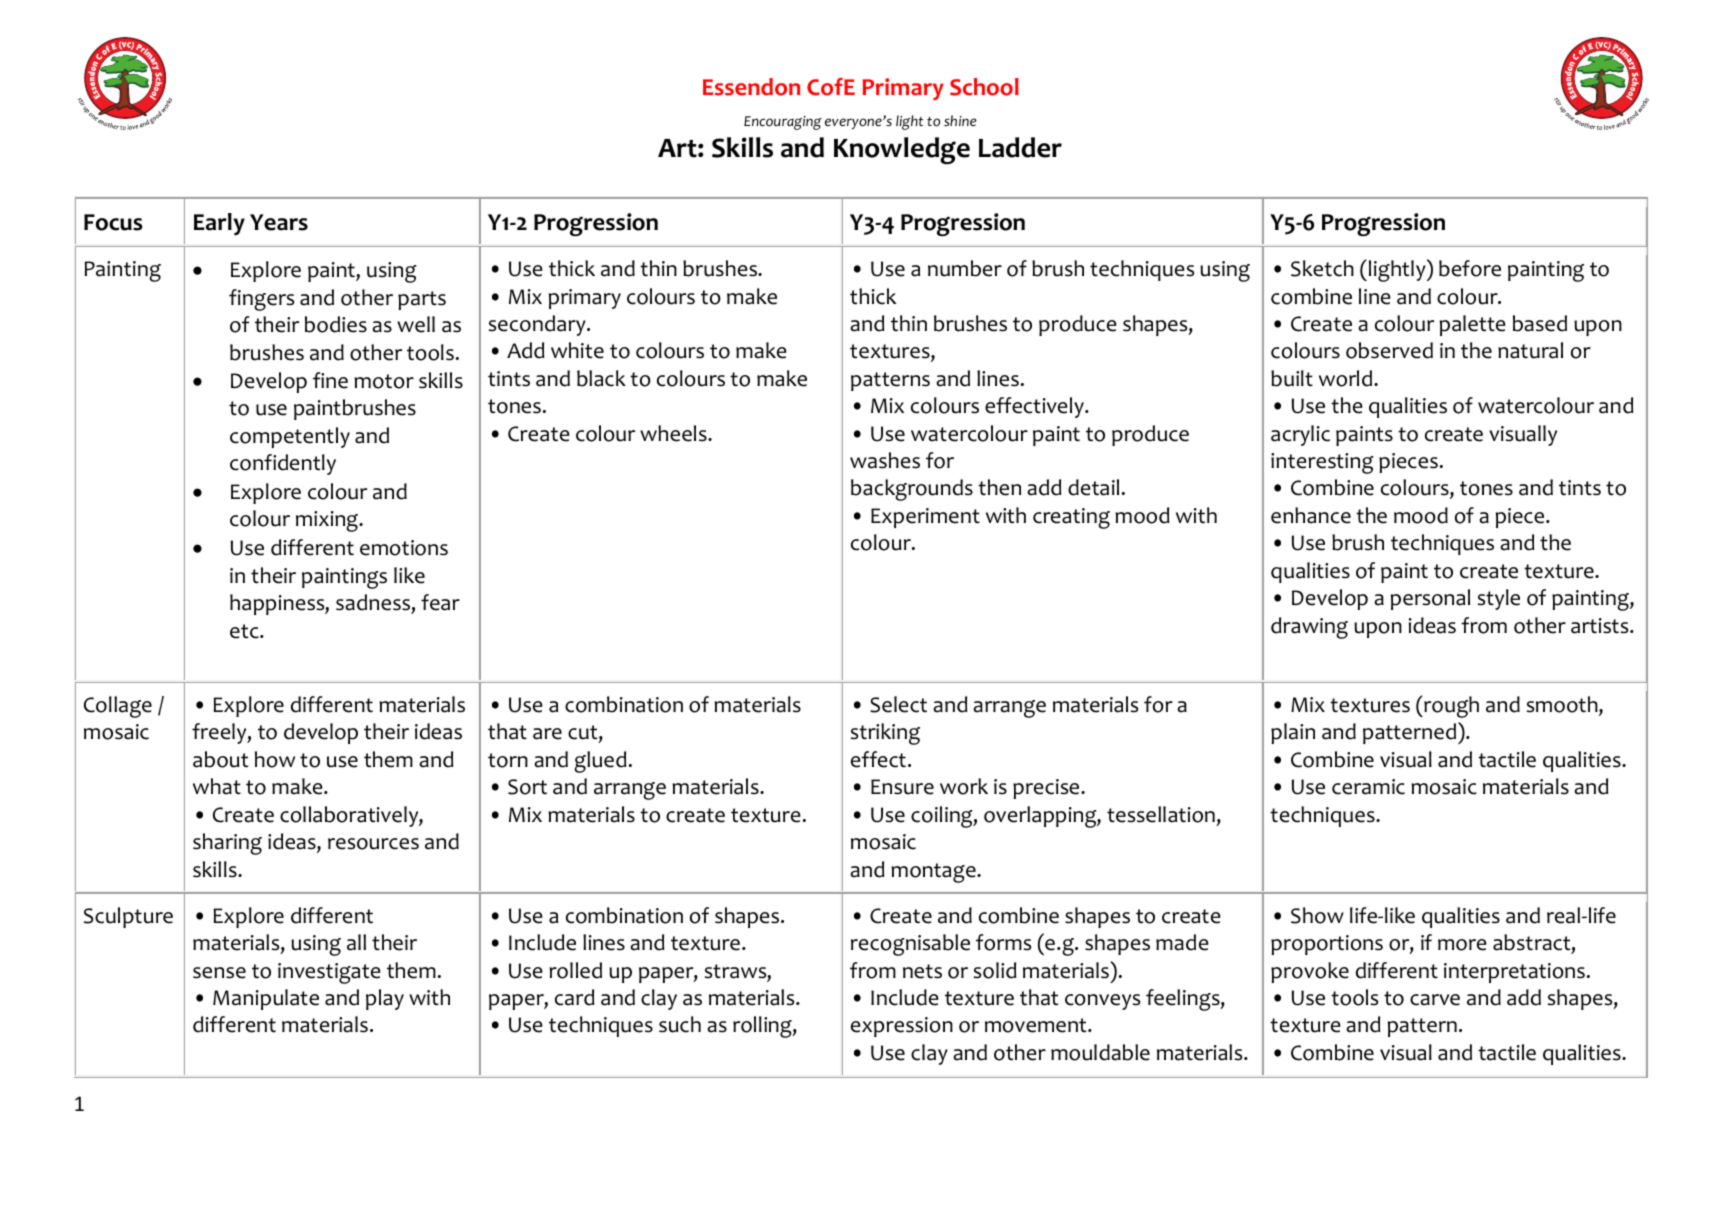  What do you see at coordinates (902, 1027) in the screenshot?
I see `expression` at bounding box center [902, 1027].
